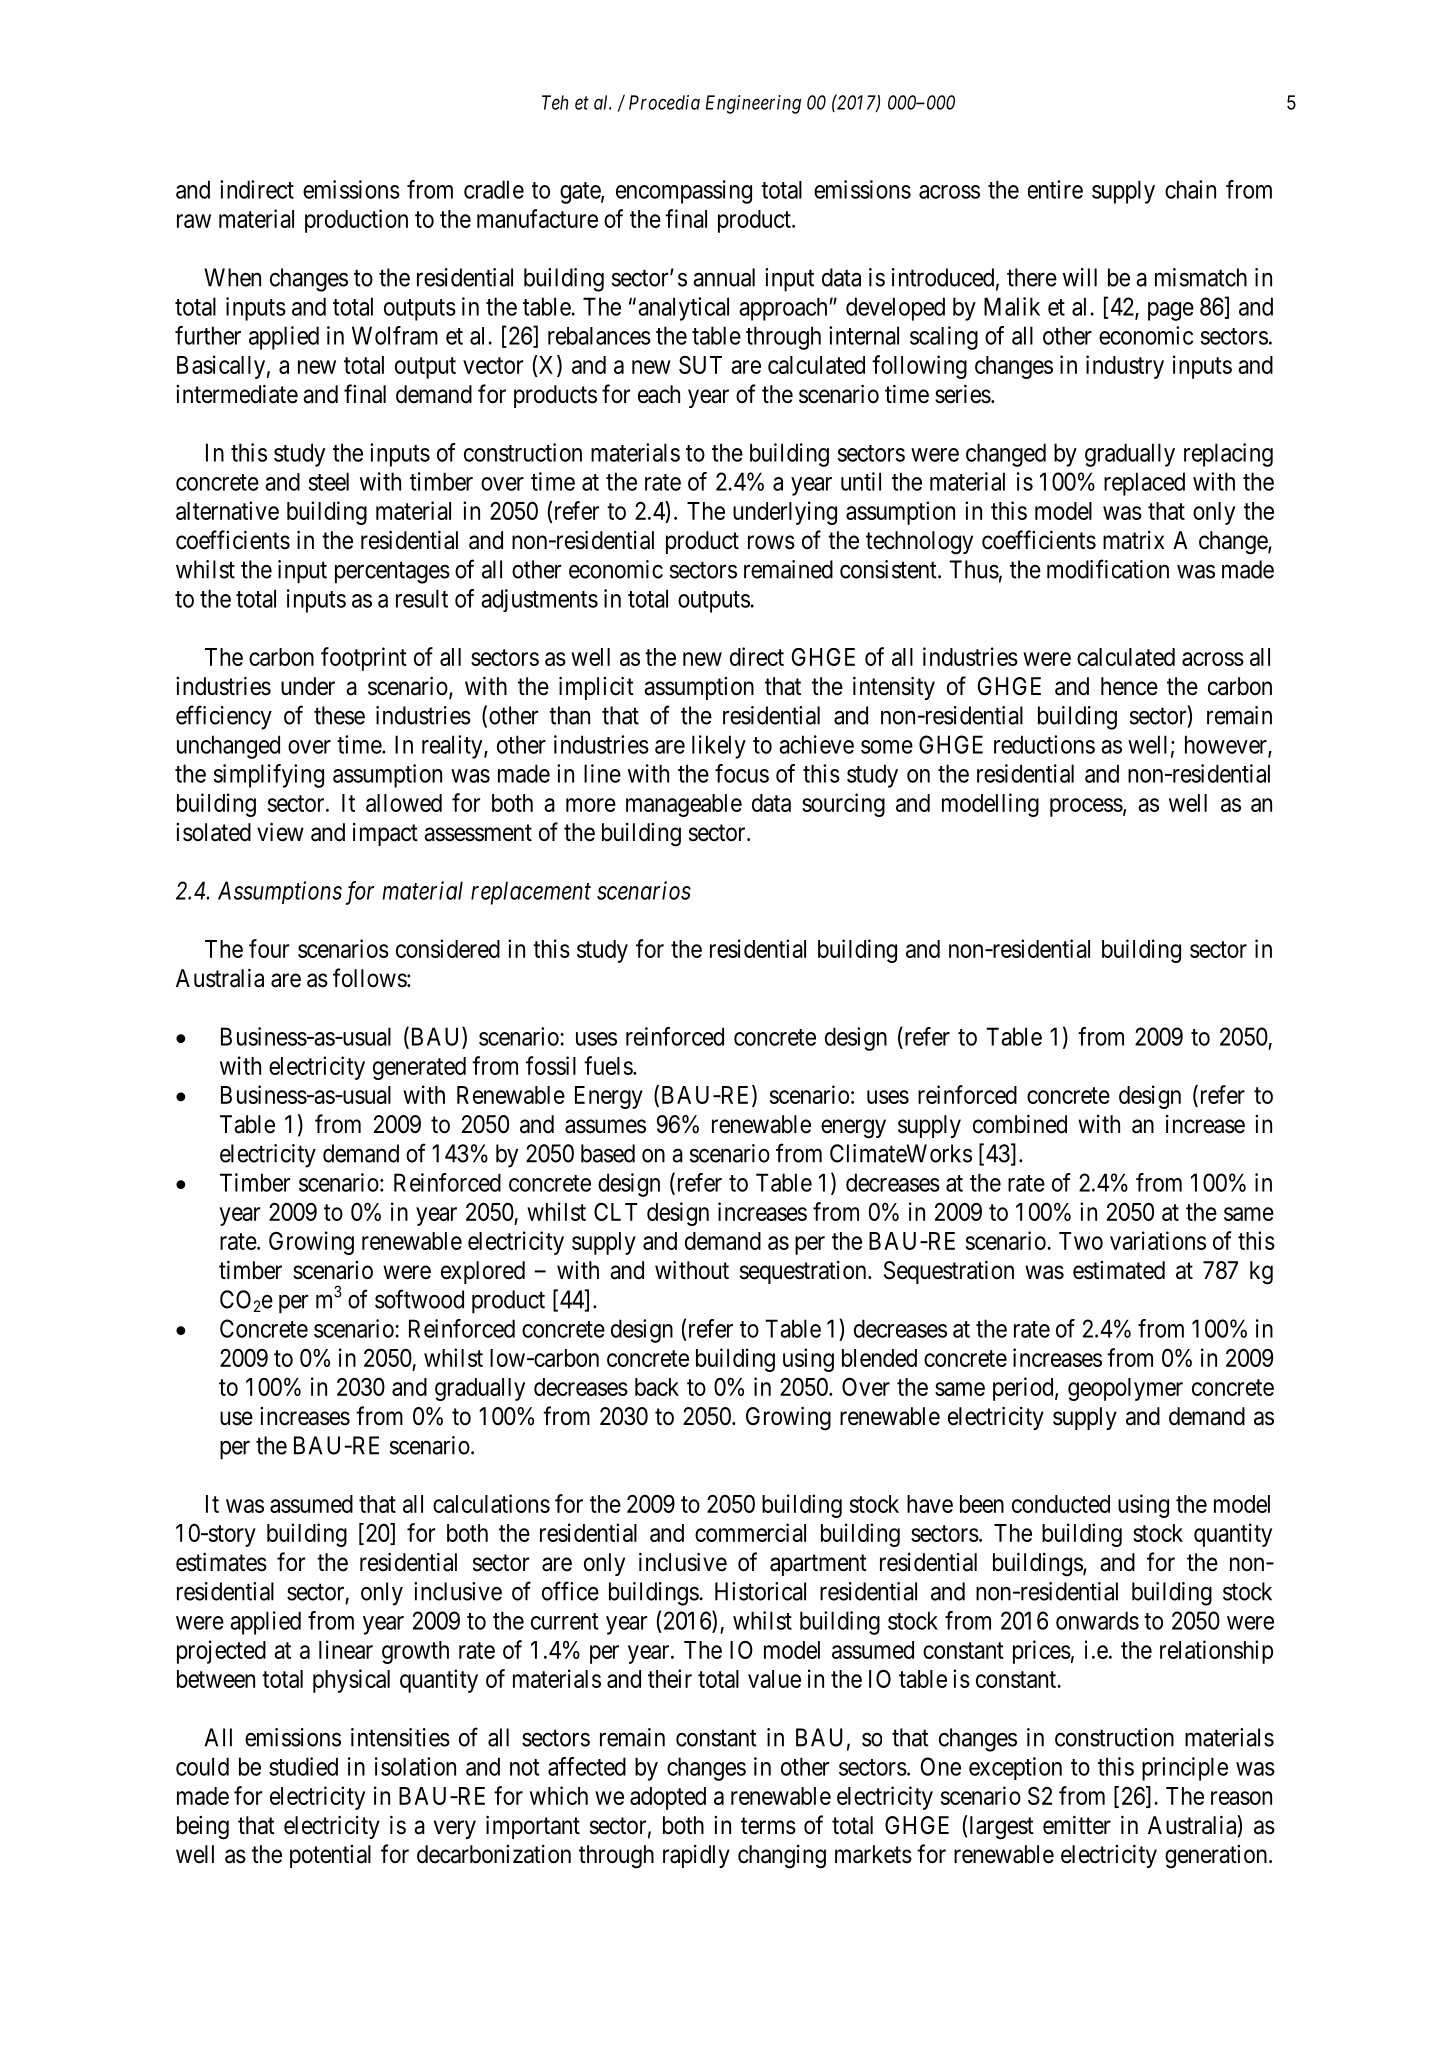  Describe the element at coordinates (668, 1798) in the screenshot. I see `adopted` at that location.
